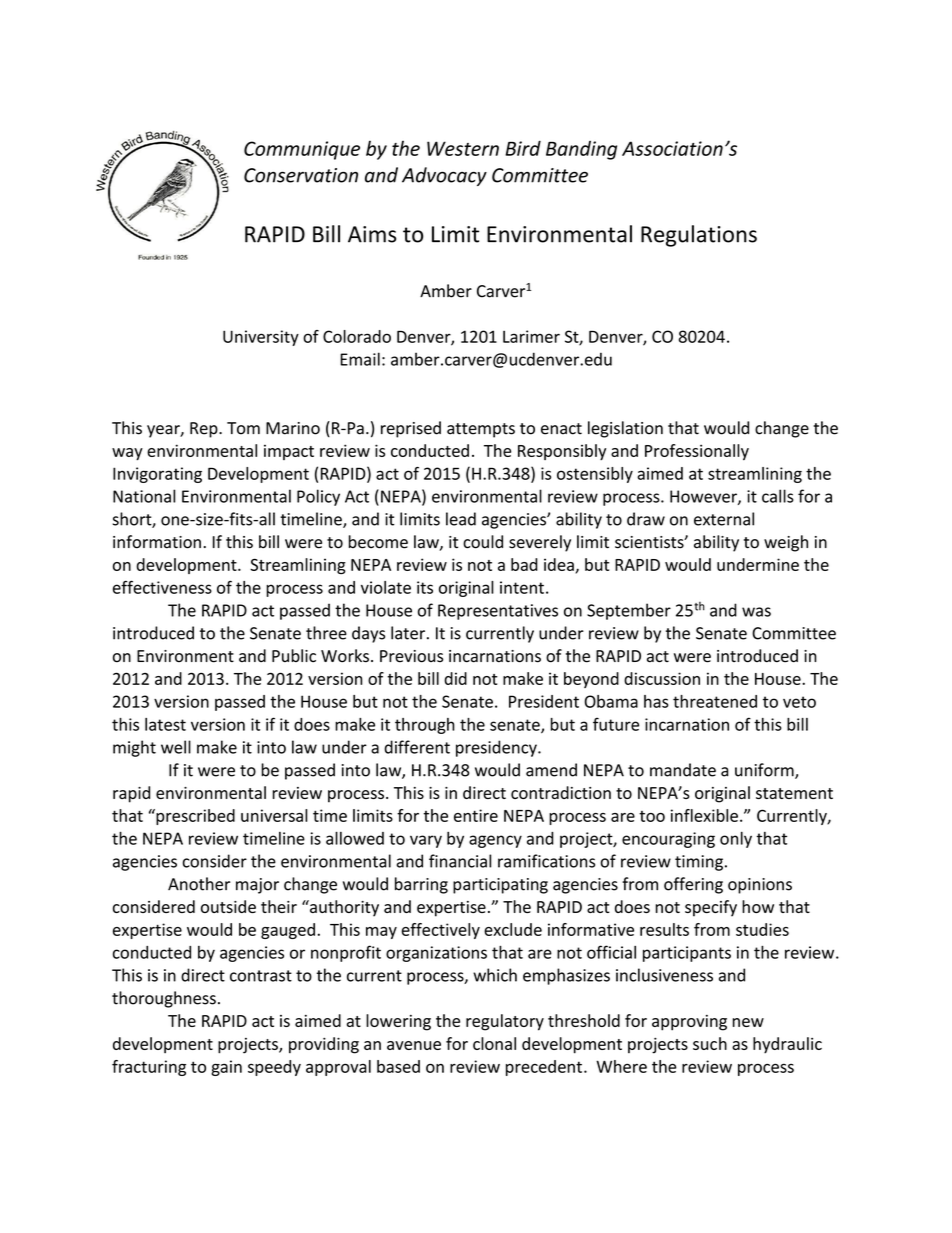 Image resolution: width=952 pixels, height=1233 pixels. What do you see at coordinates (243, 428) in the page?
I see `Tom` at bounding box center [243, 428].
